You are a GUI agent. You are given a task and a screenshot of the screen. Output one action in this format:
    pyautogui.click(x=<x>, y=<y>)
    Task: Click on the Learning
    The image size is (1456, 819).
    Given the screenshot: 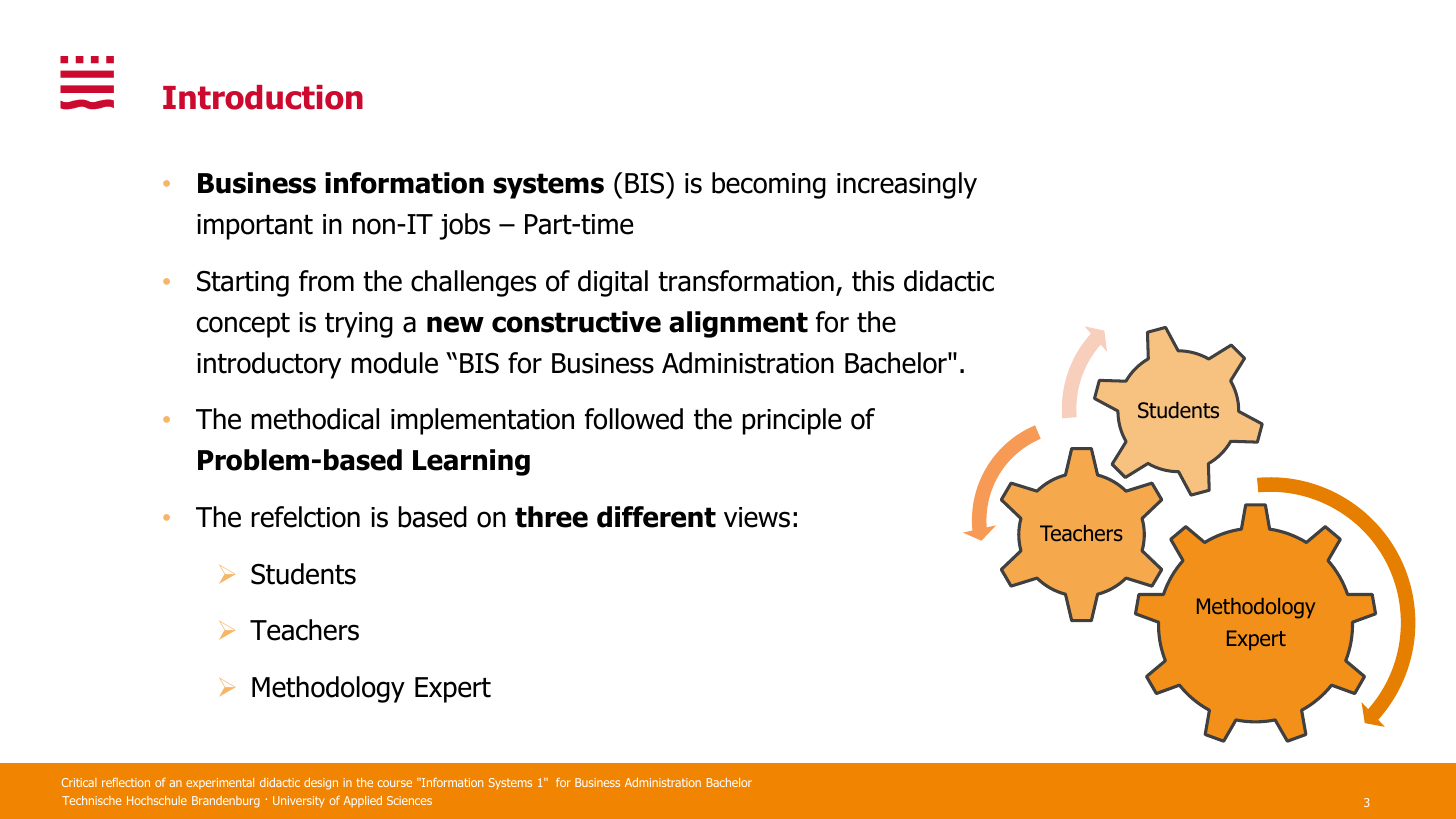 What is the action you would take?
    pyautogui.click(x=471, y=462)
